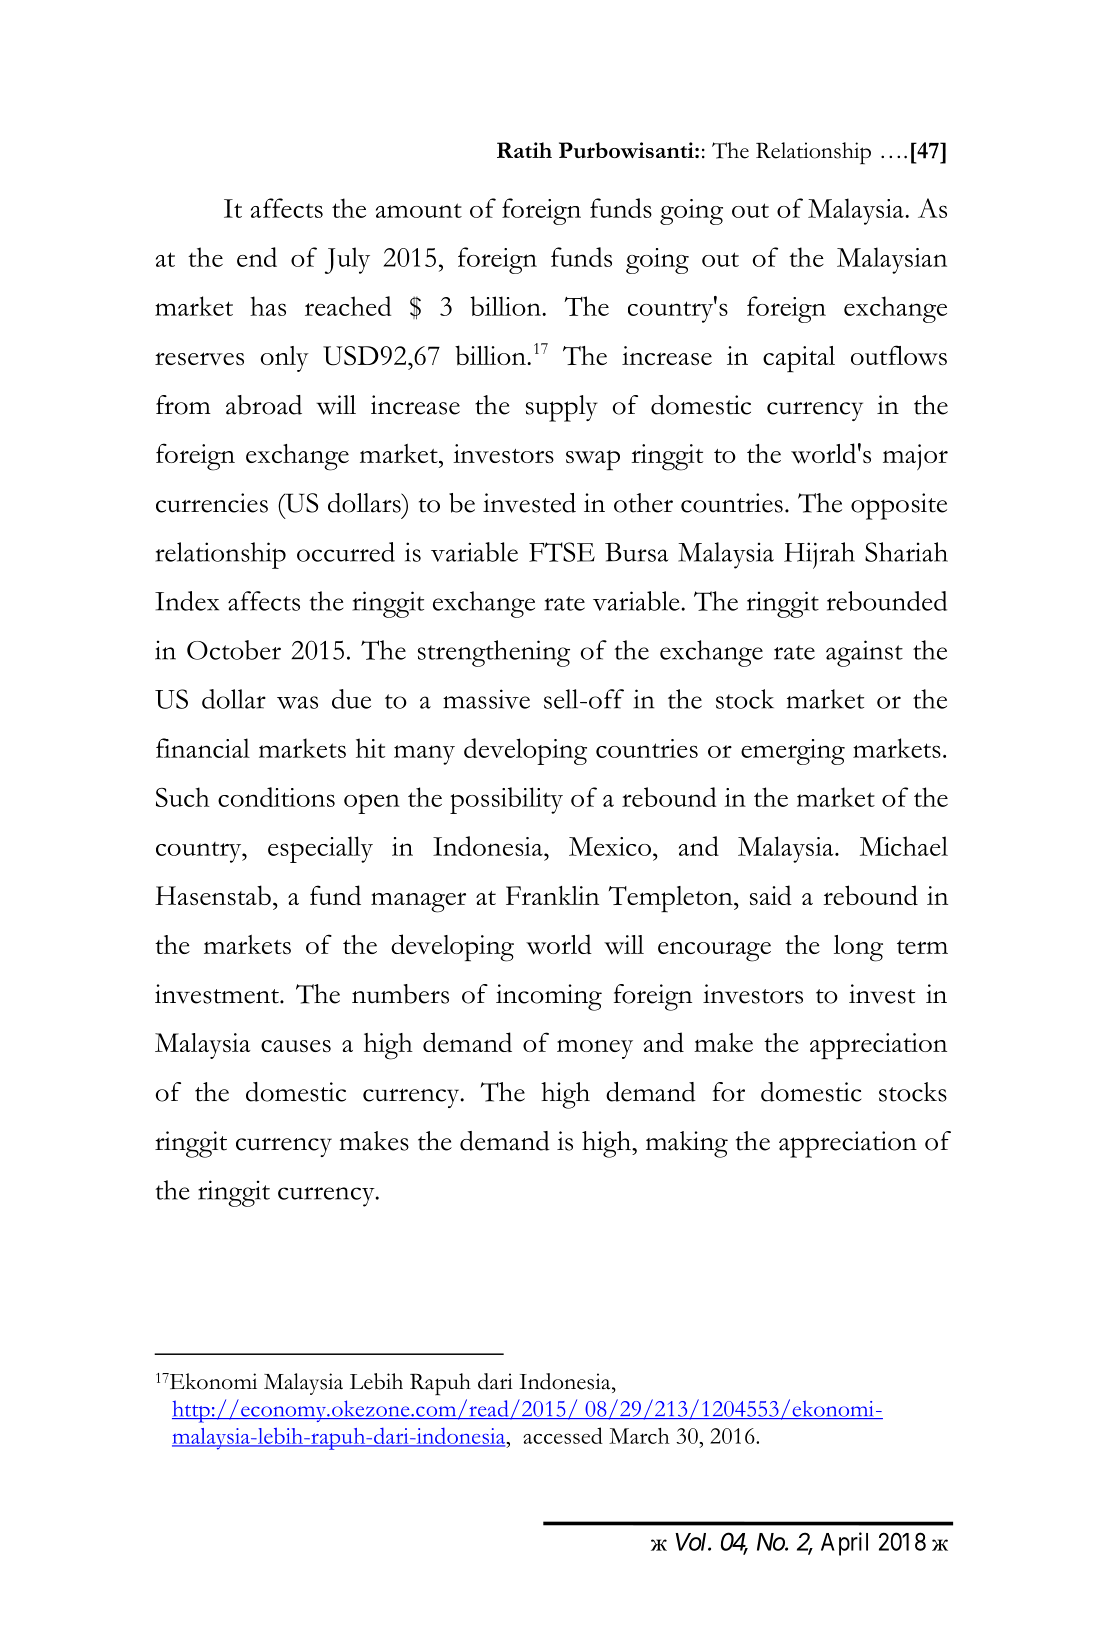 The width and height of the screenshot is (1099, 1649). Describe the element at coordinates (771, 895) in the screenshot. I see `said` at that location.
